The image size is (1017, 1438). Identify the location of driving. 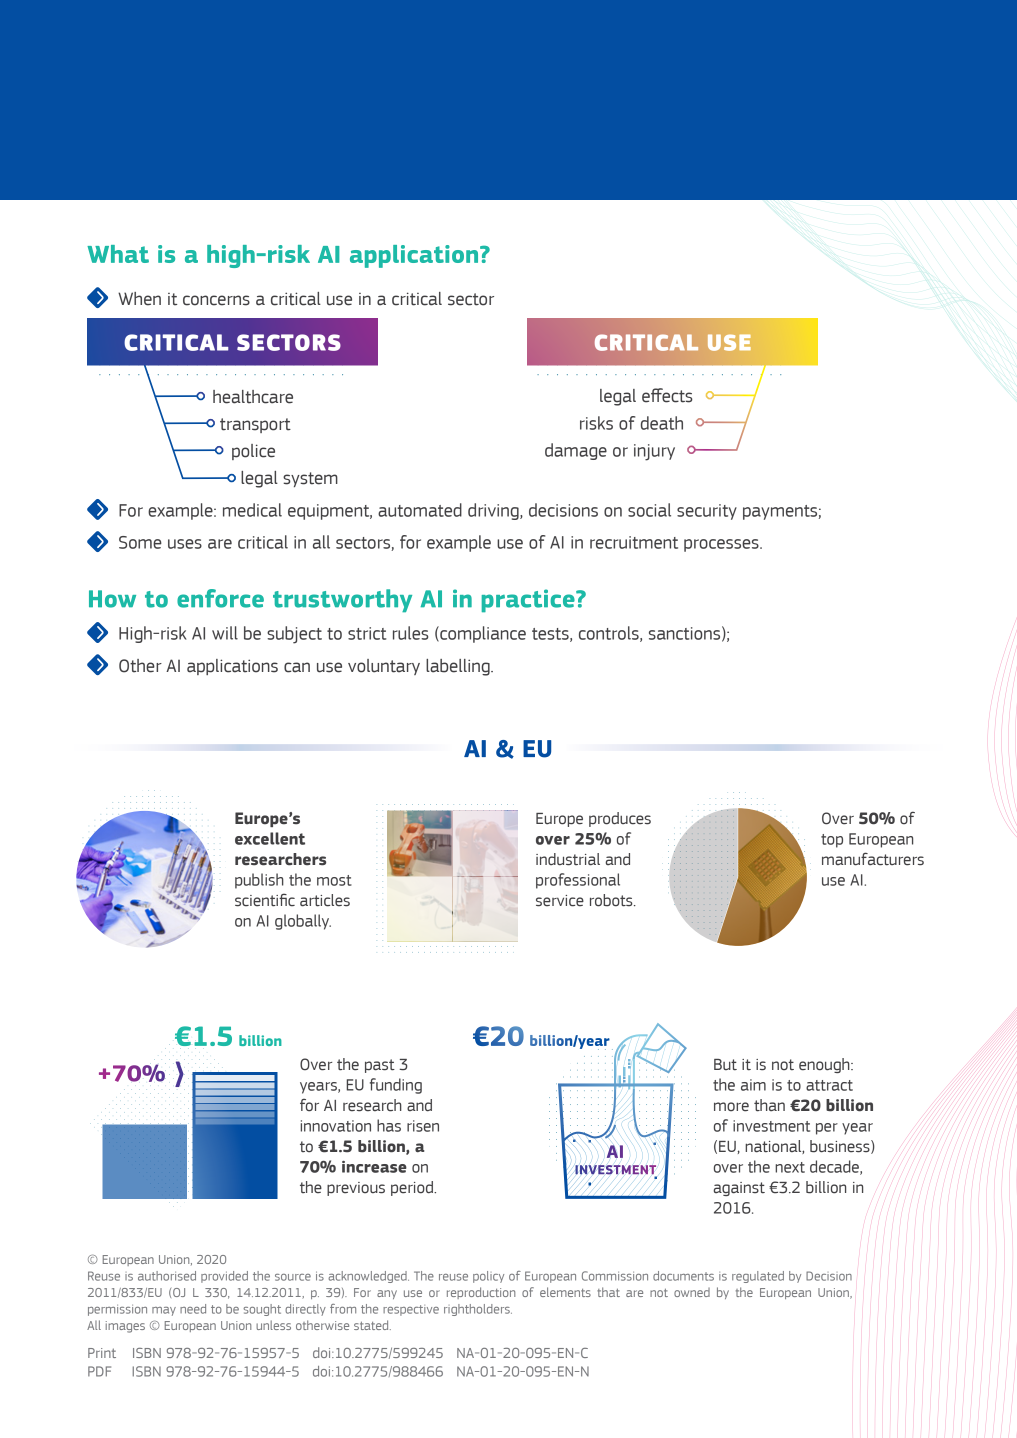
(494, 511).
